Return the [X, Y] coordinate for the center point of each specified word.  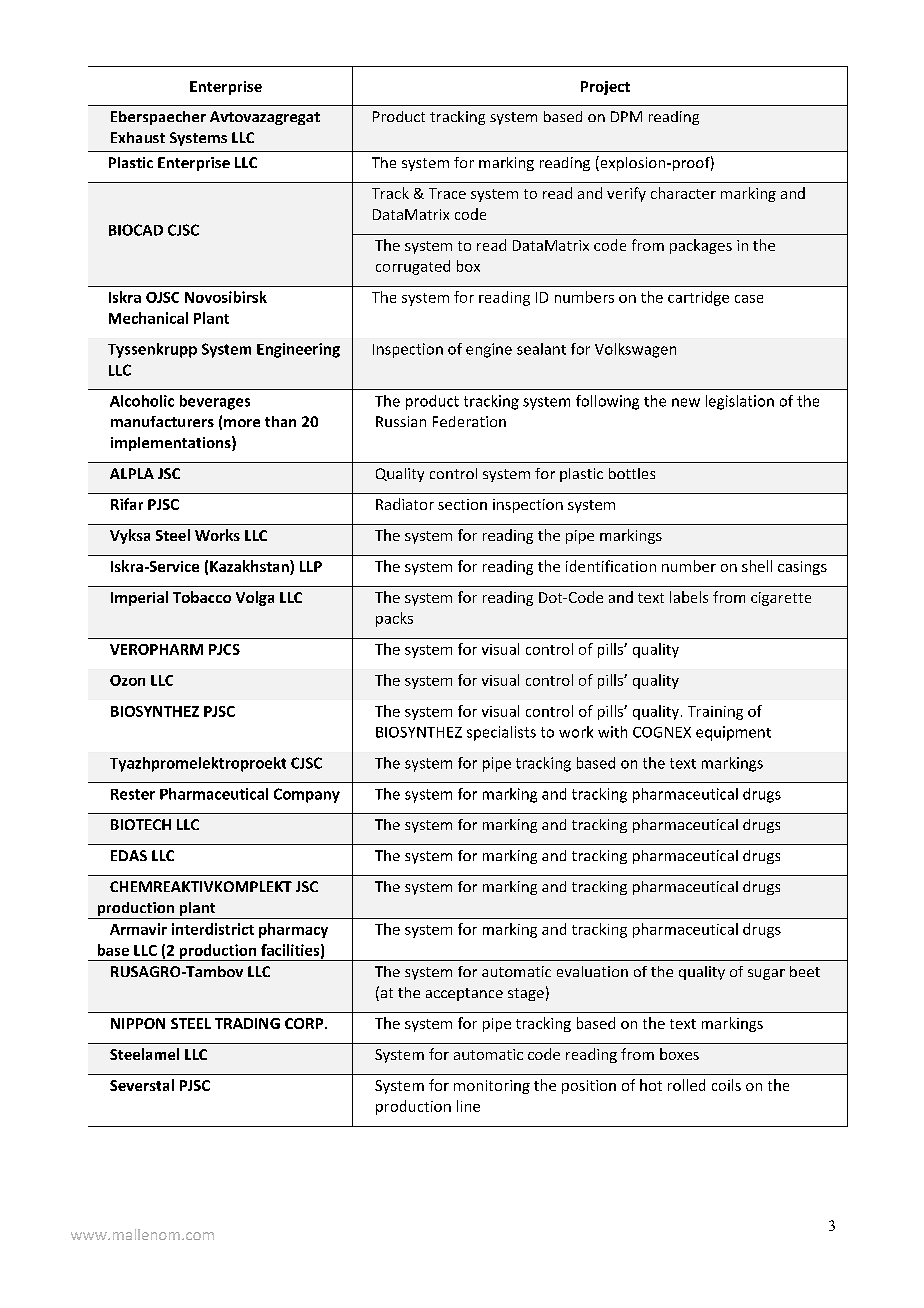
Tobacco [202, 597]
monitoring [492, 1087]
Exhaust [138, 137]
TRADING [247, 1023]
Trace [447, 193]
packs [394, 619]
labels [689, 597]
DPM [626, 116]
